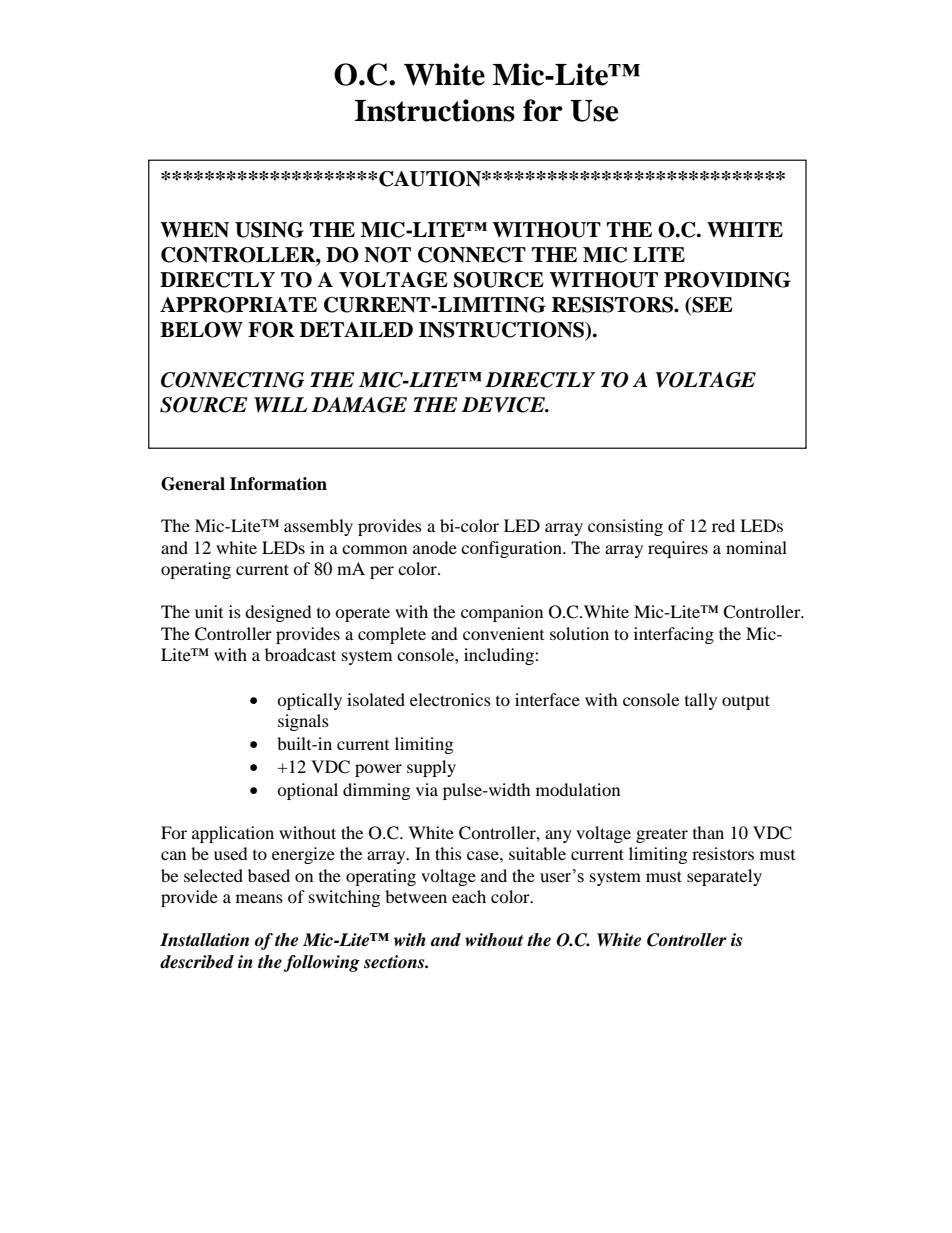 Image resolution: width=952 pixels, height=1233 pixels. I want to click on Installation, so click(204, 940).
